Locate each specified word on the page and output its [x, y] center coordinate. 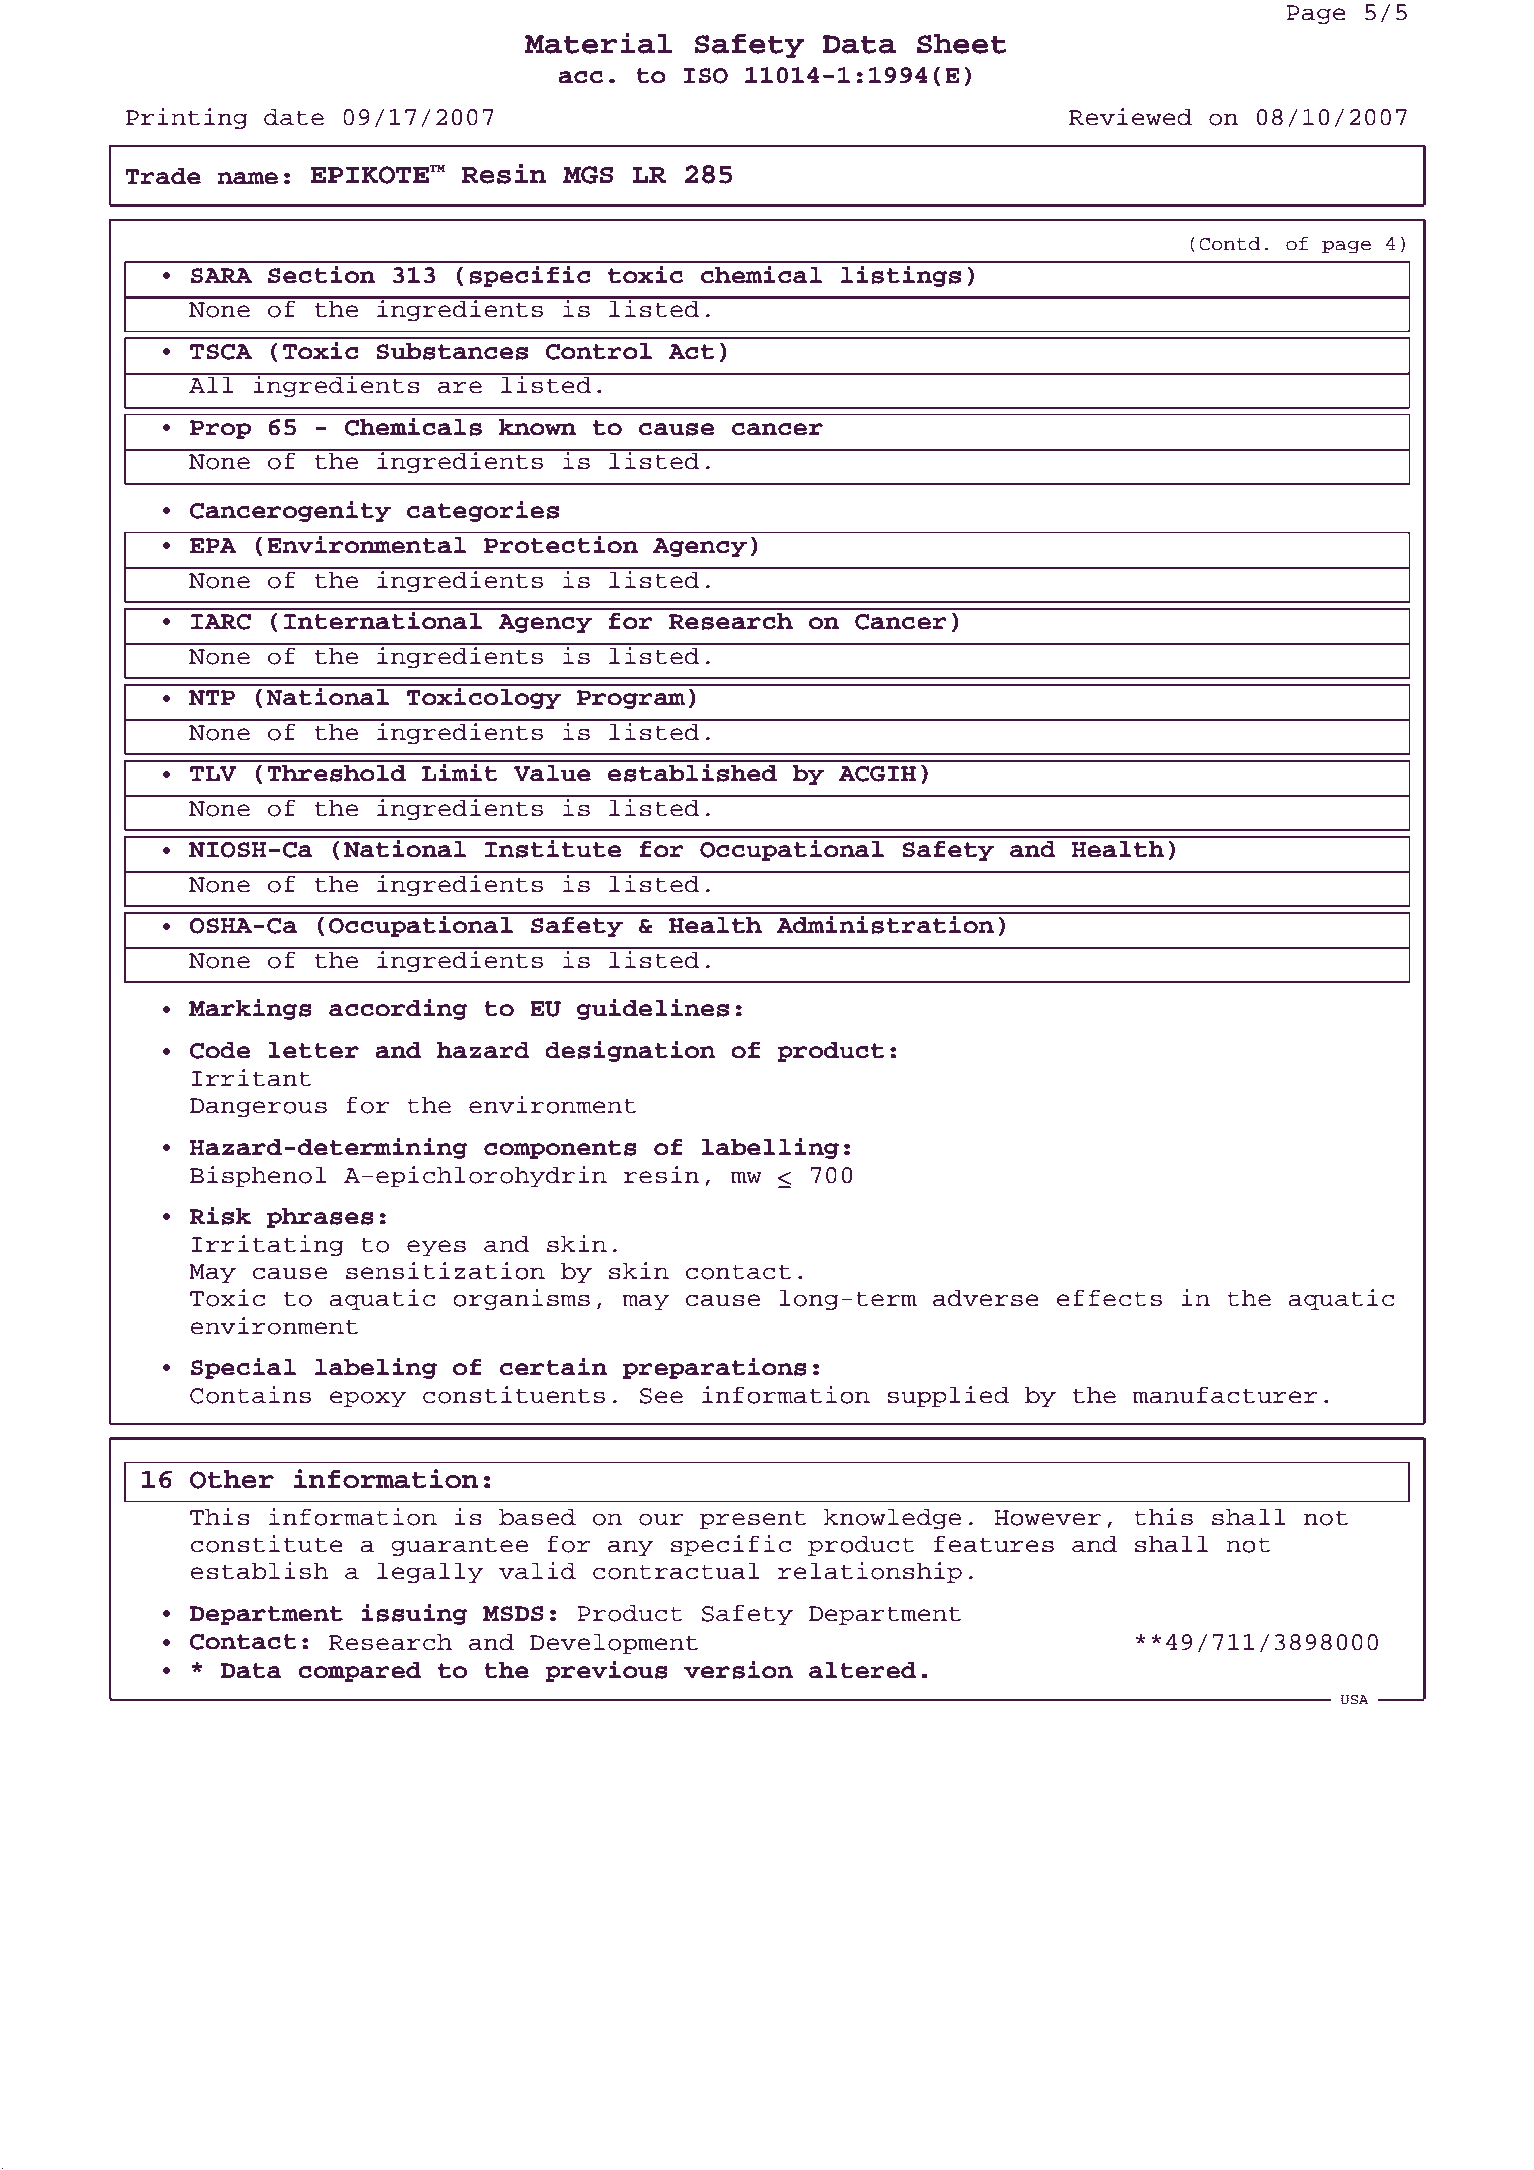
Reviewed [1130, 117]
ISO [705, 76]
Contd [1230, 244]
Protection [561, 545]
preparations [715, 1368]
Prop [220, 429]
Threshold [336, 773]
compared [359, 1672]
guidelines [653, 1009]
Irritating [267, 1245]
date [294, 117]
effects [1109, 1298]
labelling [770, 1148]
